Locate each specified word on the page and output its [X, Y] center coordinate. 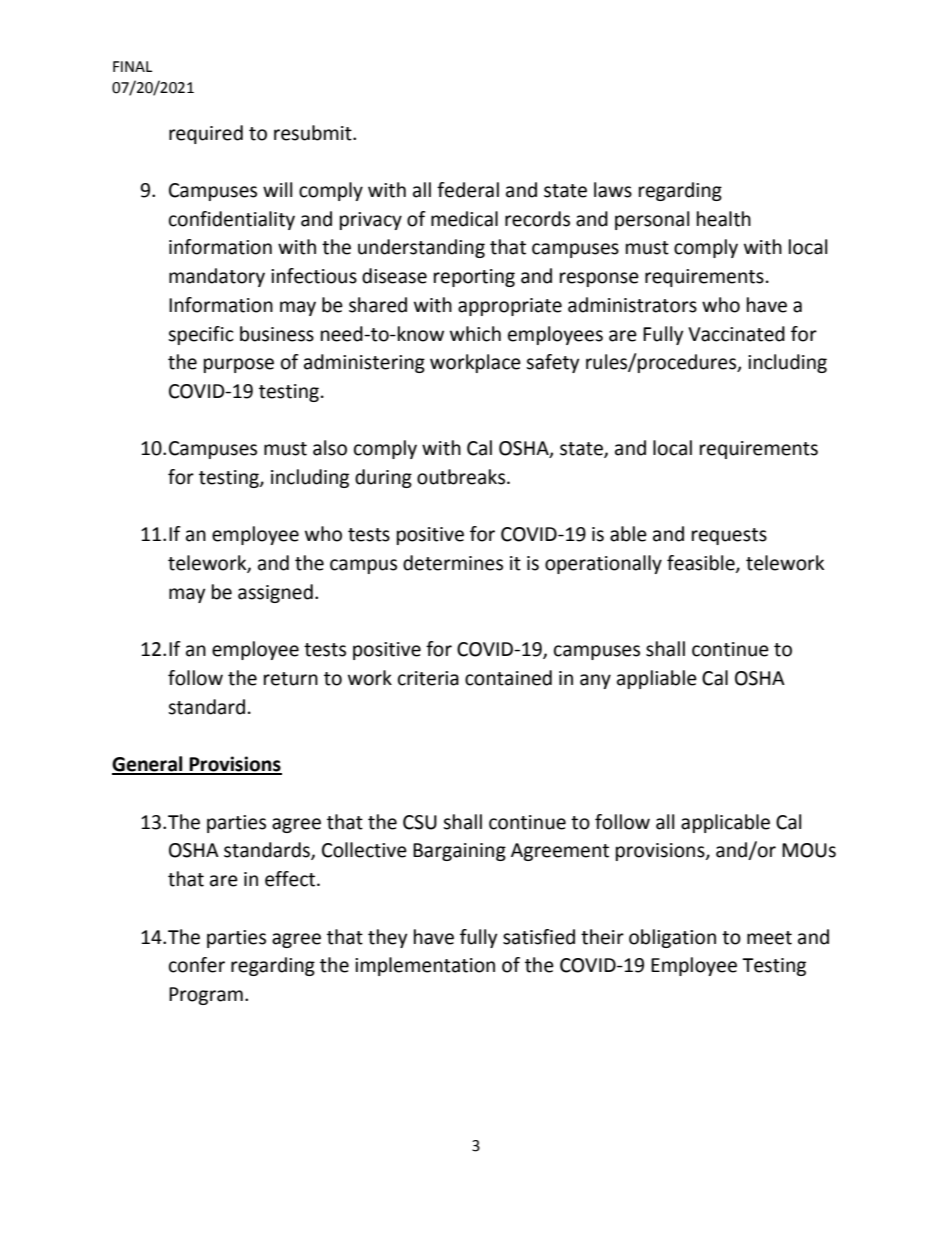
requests [729, 536]
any [595, 681]
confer [197, 965]
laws [613, 190]
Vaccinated [736, 334]
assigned [275, 593]
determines [453, 563]
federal [468, 190]
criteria [428, 678]
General [148, 765]
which [475, 334]
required [206, 134]
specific [201, 335]
